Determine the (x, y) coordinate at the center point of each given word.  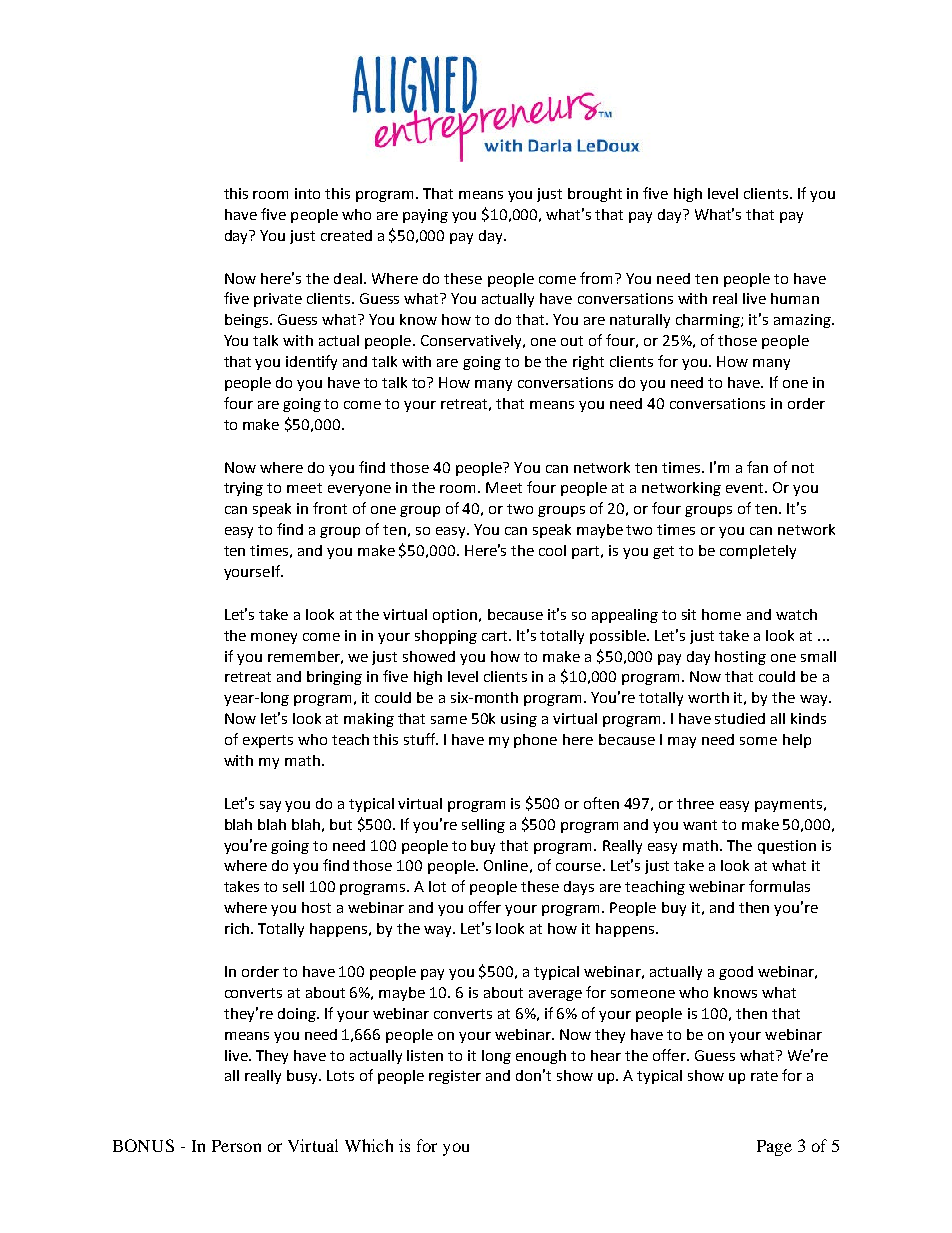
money (274, 638)
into (307, 193)
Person (236, 1146)
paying (425, 216)
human (795, 298)
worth (708, 697)
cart (496, 636)
